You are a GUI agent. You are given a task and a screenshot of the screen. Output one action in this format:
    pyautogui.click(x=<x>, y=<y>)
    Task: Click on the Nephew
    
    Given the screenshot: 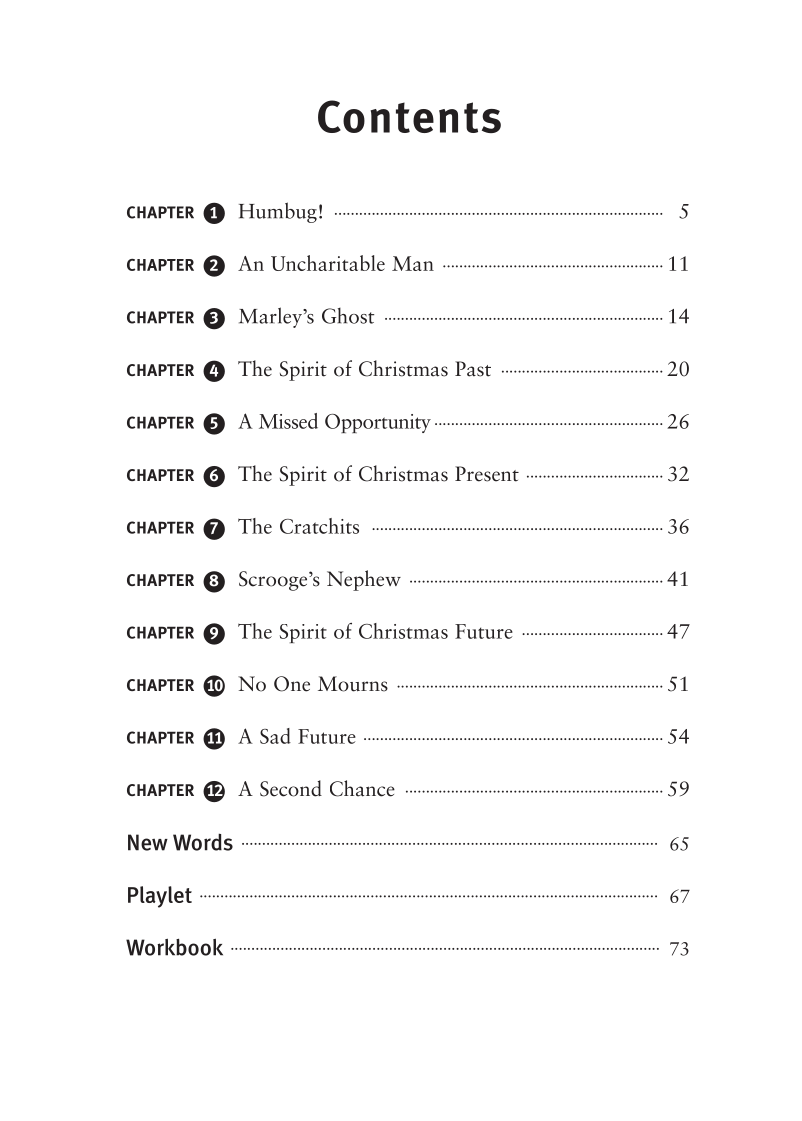 What is the action you would take?
    pyautogui.click(x=364, y=580)
